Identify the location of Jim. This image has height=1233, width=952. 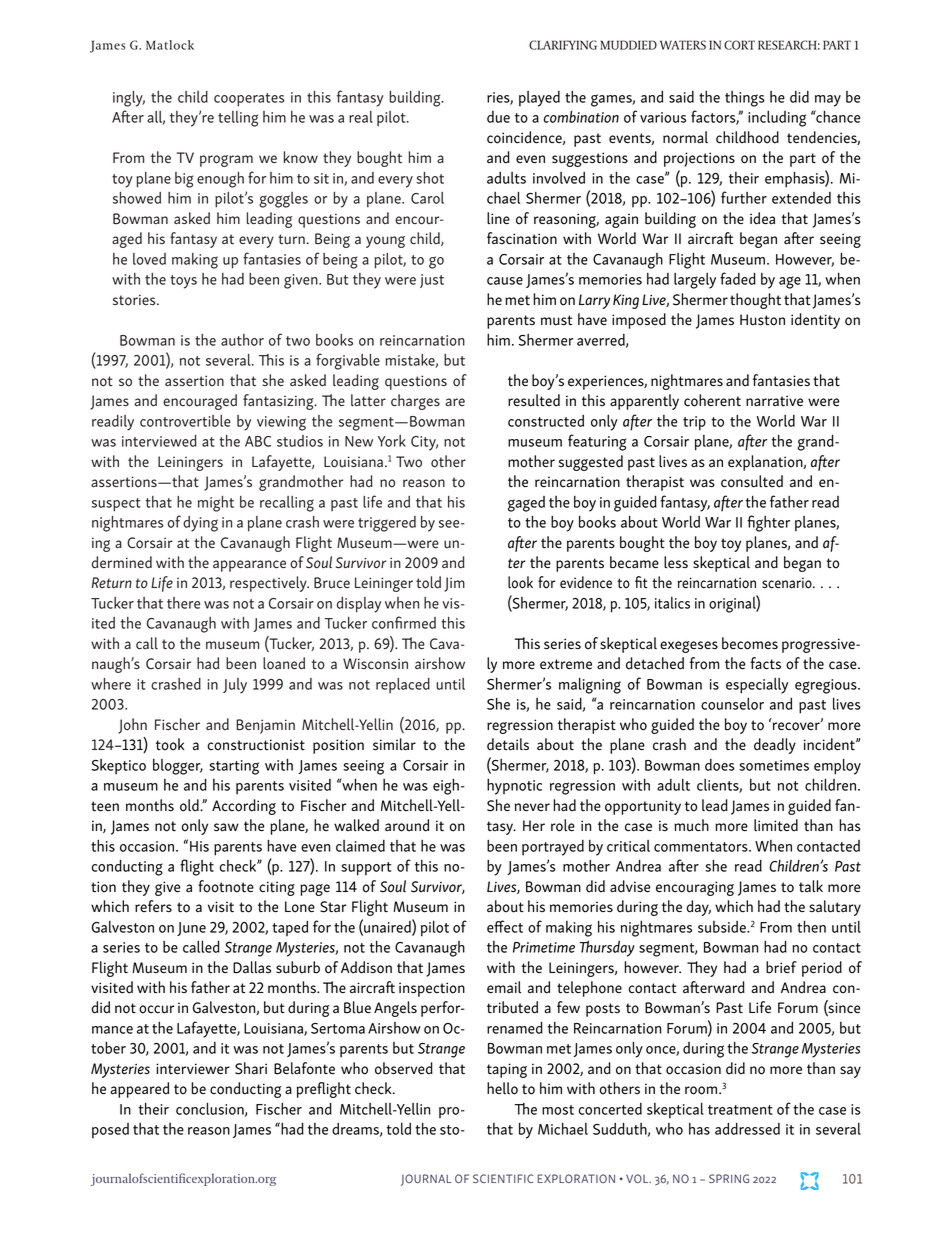
(454, 584).
